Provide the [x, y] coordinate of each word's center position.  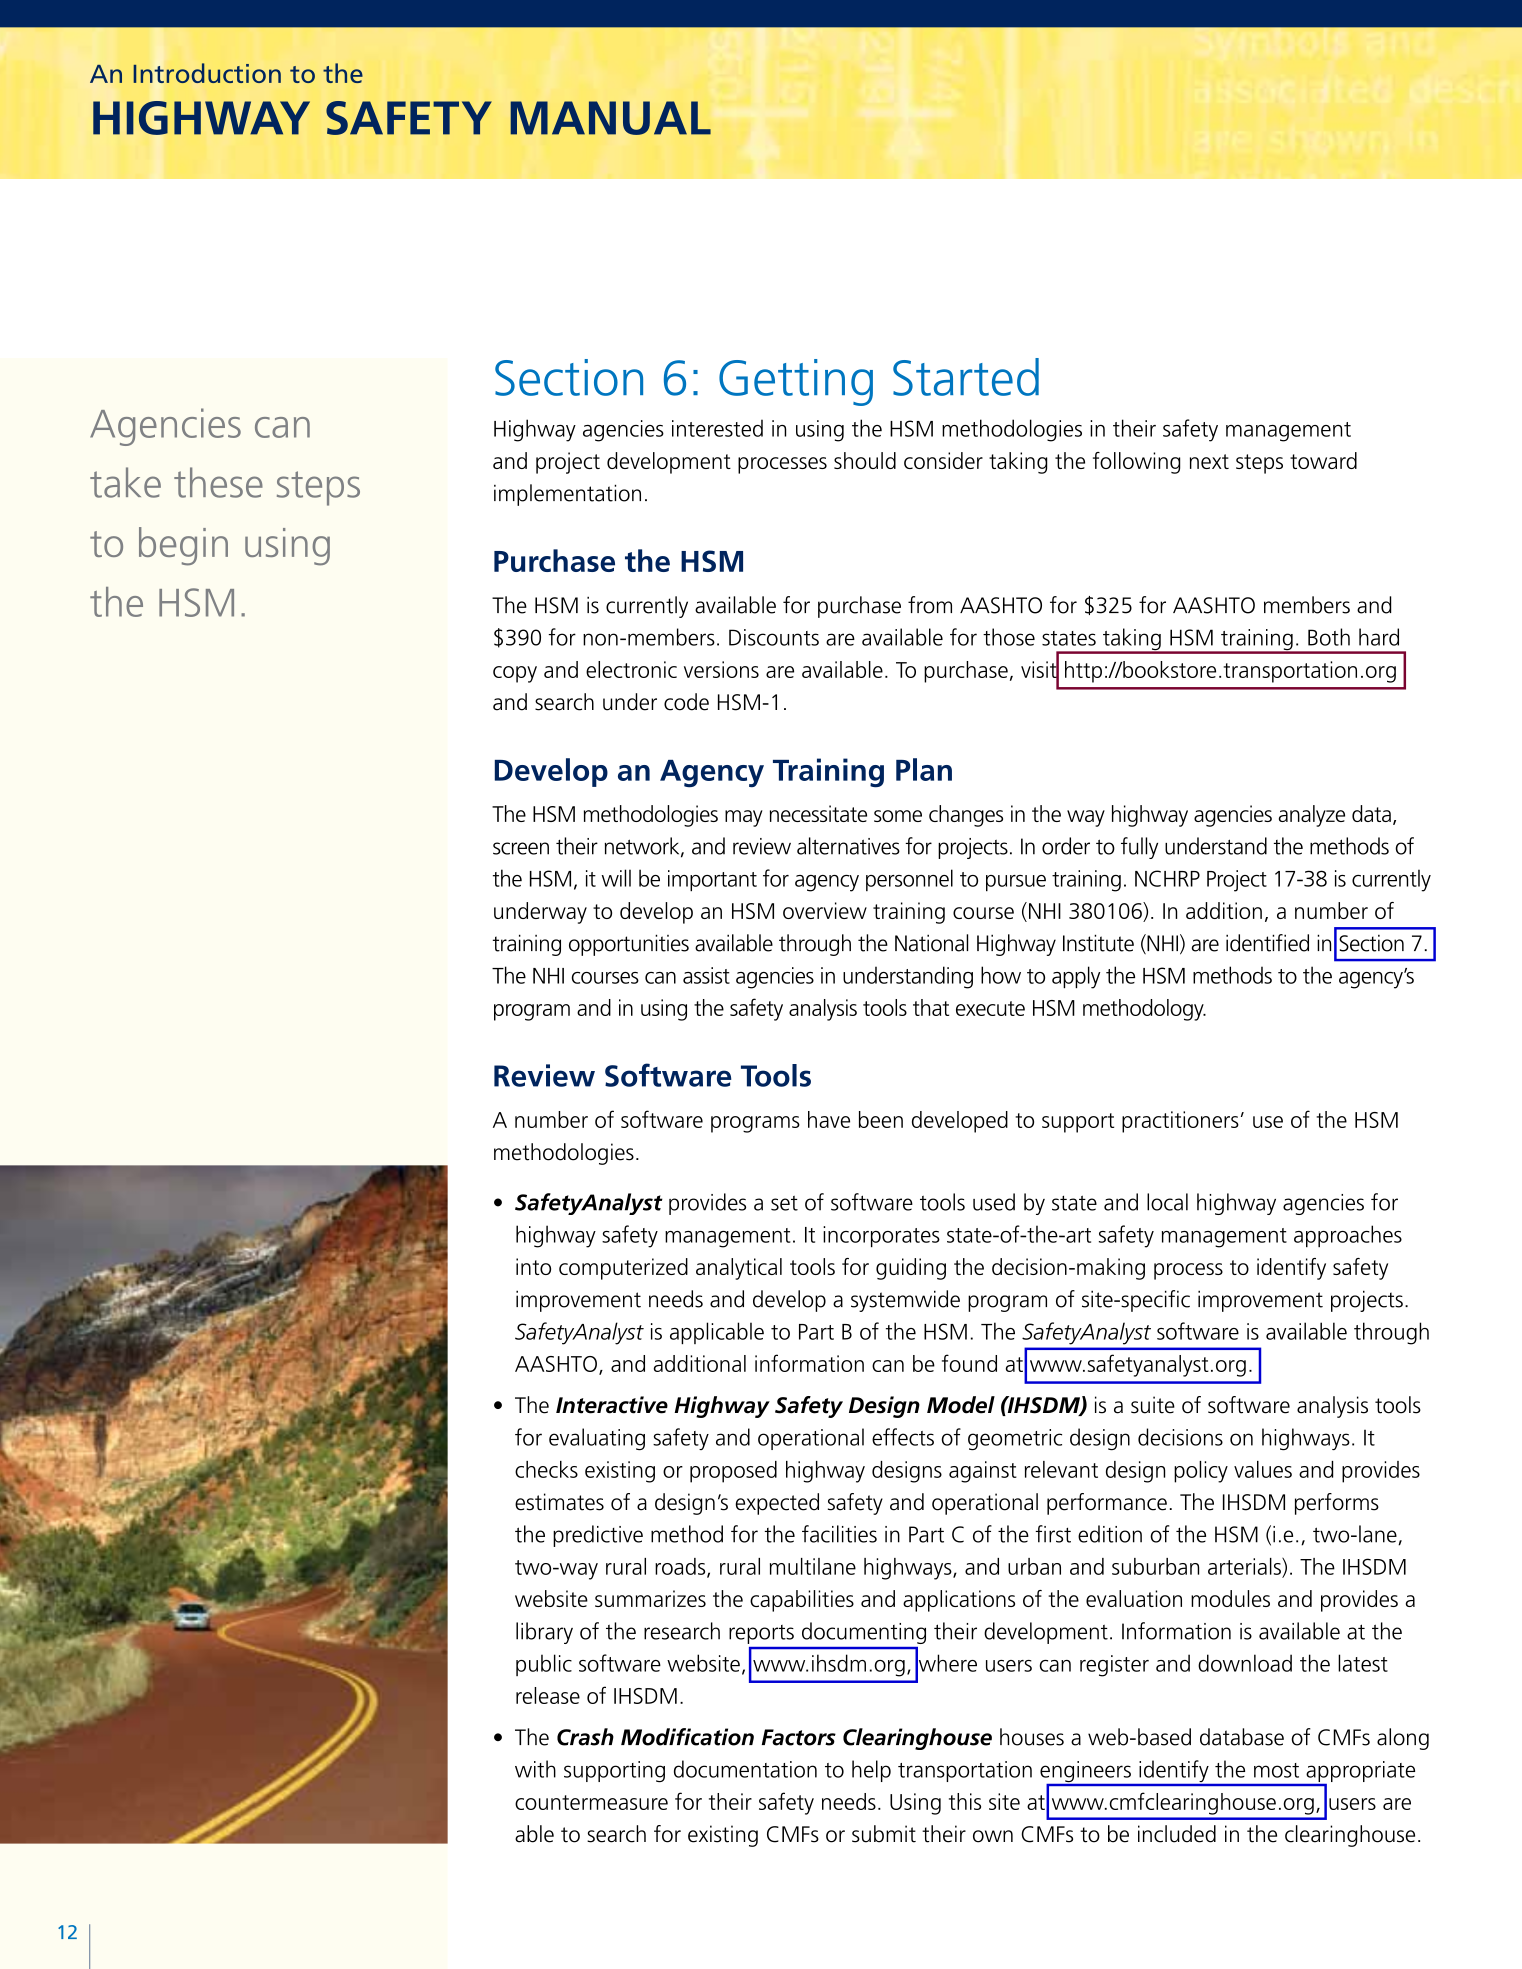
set [784, 1203]
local [1167, 1202]
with [535, 1769]
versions [721, 669]
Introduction [207, 73]
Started [966, 377]
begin [183, 546]
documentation [745, 1769]
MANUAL [610, 118]
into [533, 1266]
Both [1329, 637]
